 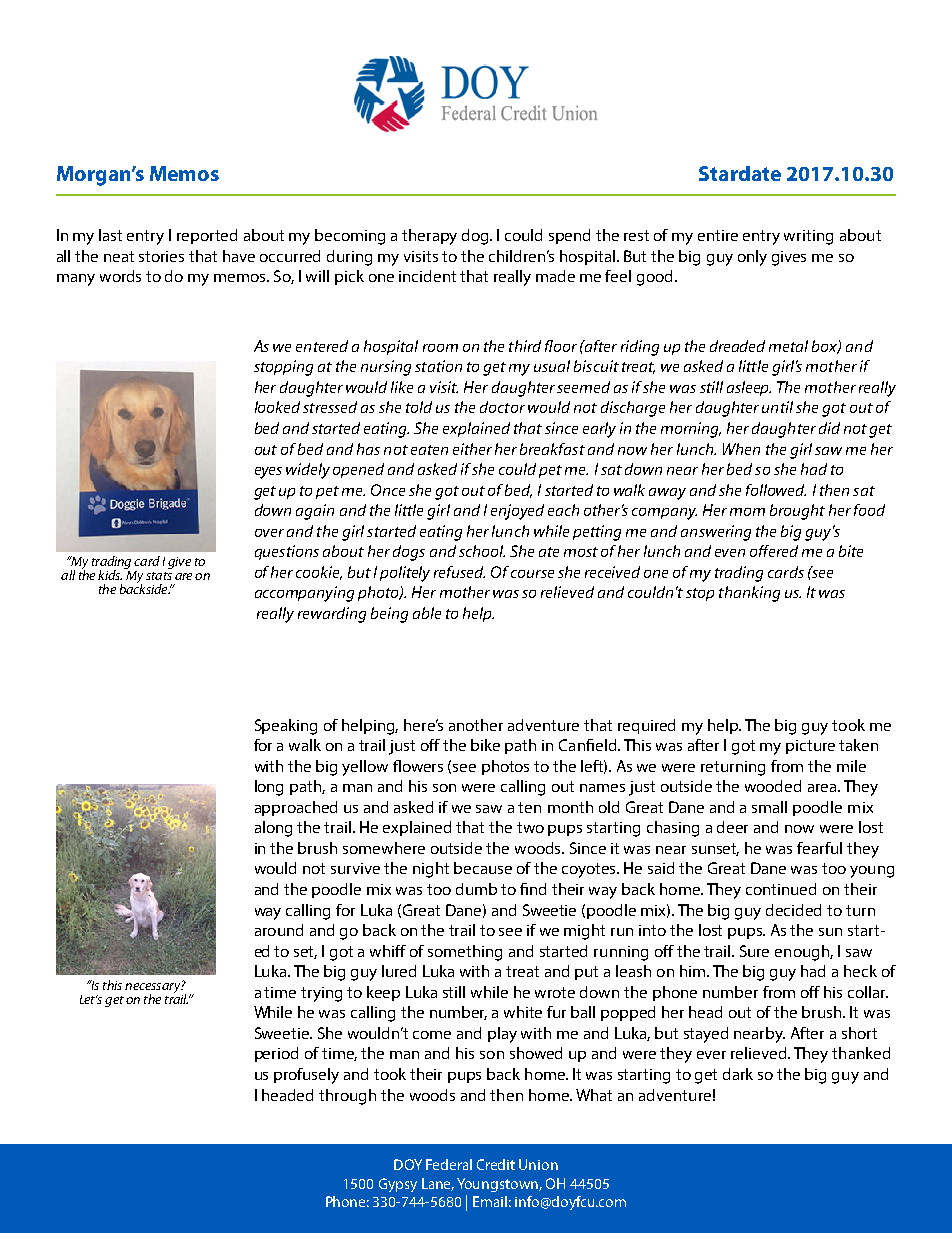 I want to click on Speaking, so click(x=286, y=727).
